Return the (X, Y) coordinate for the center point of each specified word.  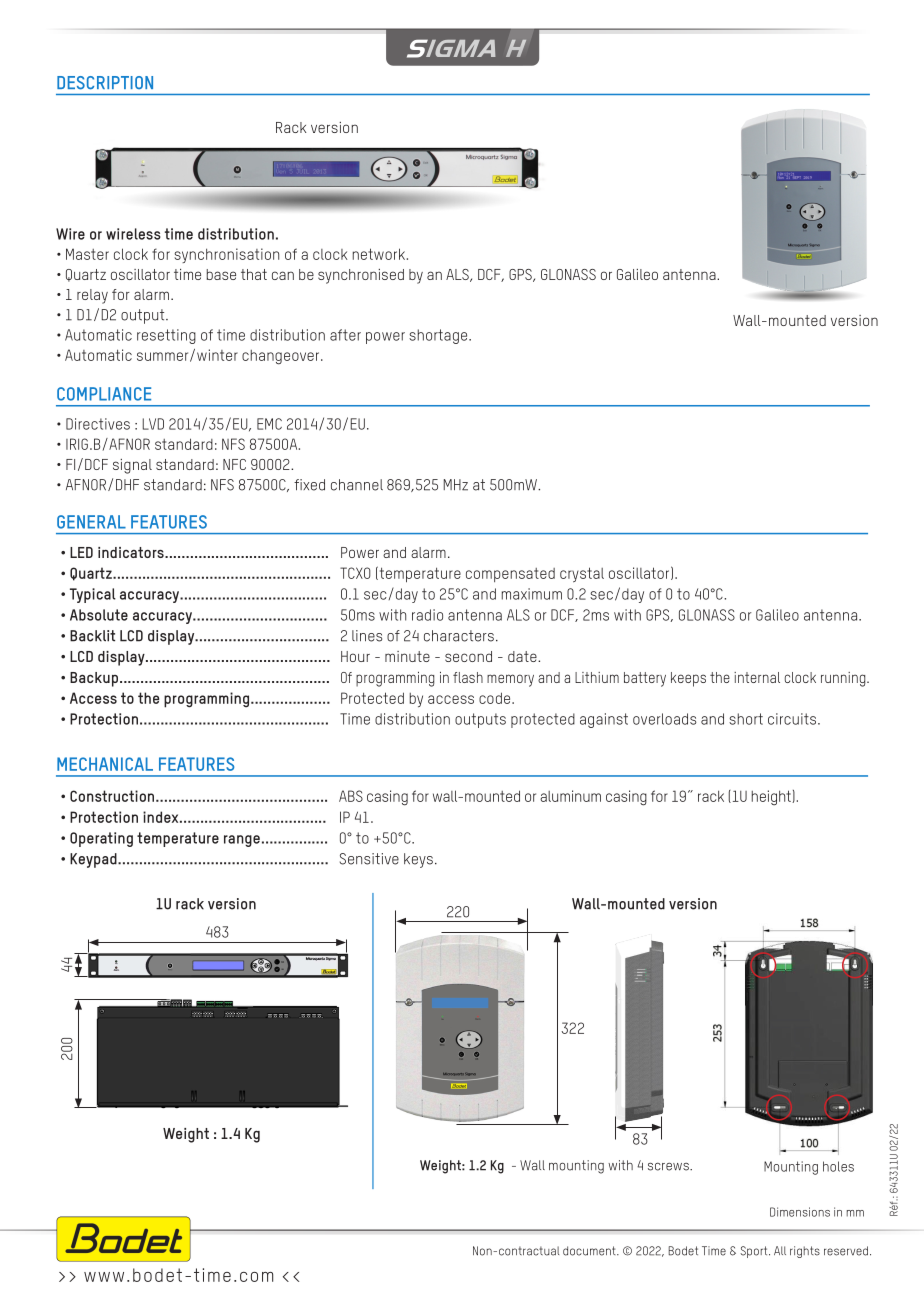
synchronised (361, 276)
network (379, 254)
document (590, 1251)
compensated (510, 575)
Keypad (94, 860)
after (345, 335)
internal (757, 677)
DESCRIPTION (105, 83)
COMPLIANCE (104, 394)
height (772, 797)
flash (468, 677)
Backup (94, 679)
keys (418, 860)
